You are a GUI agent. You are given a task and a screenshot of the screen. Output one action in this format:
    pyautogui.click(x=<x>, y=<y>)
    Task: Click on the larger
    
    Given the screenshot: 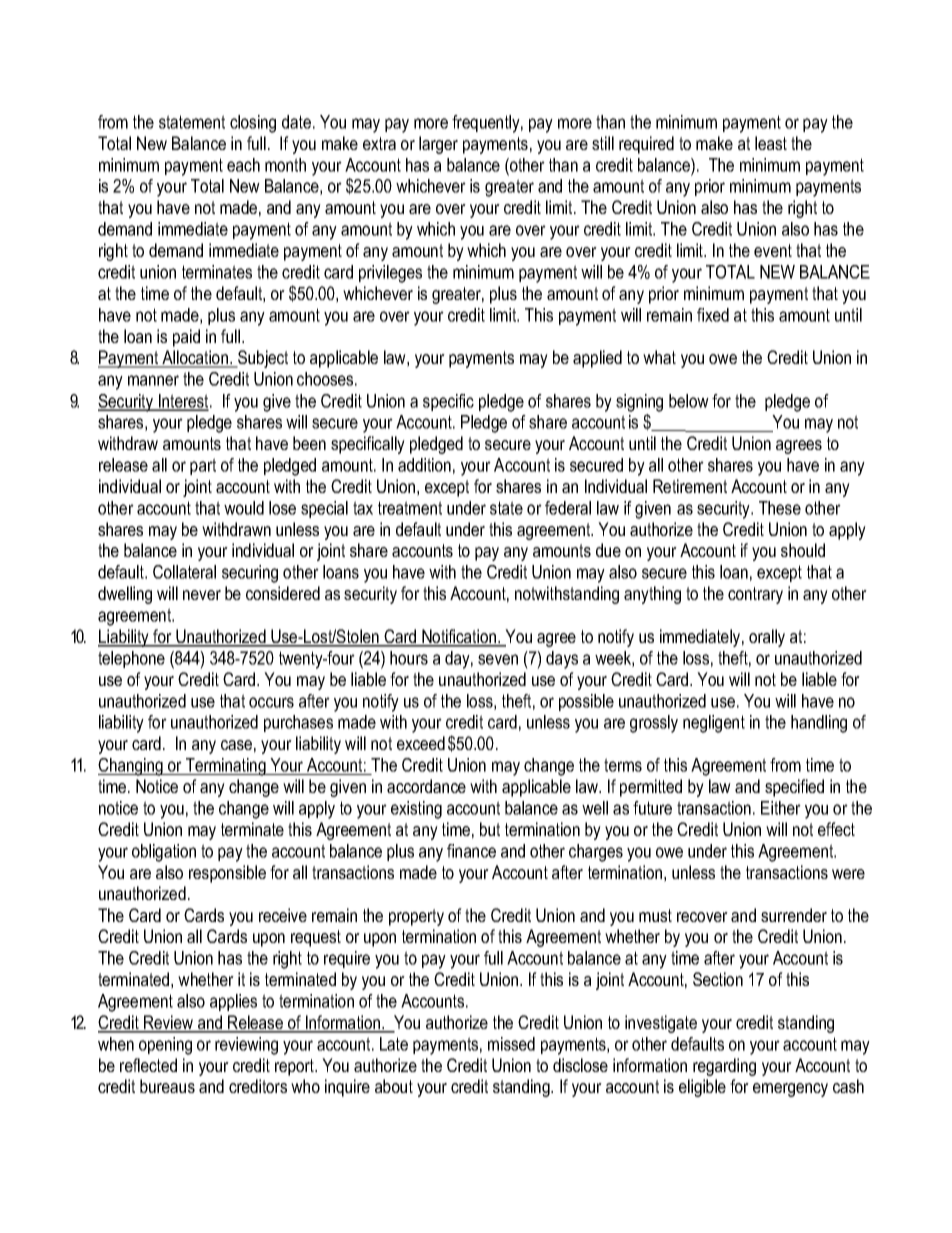 What is the action you would take?
    pyautogui.click(x=438, y=145)
